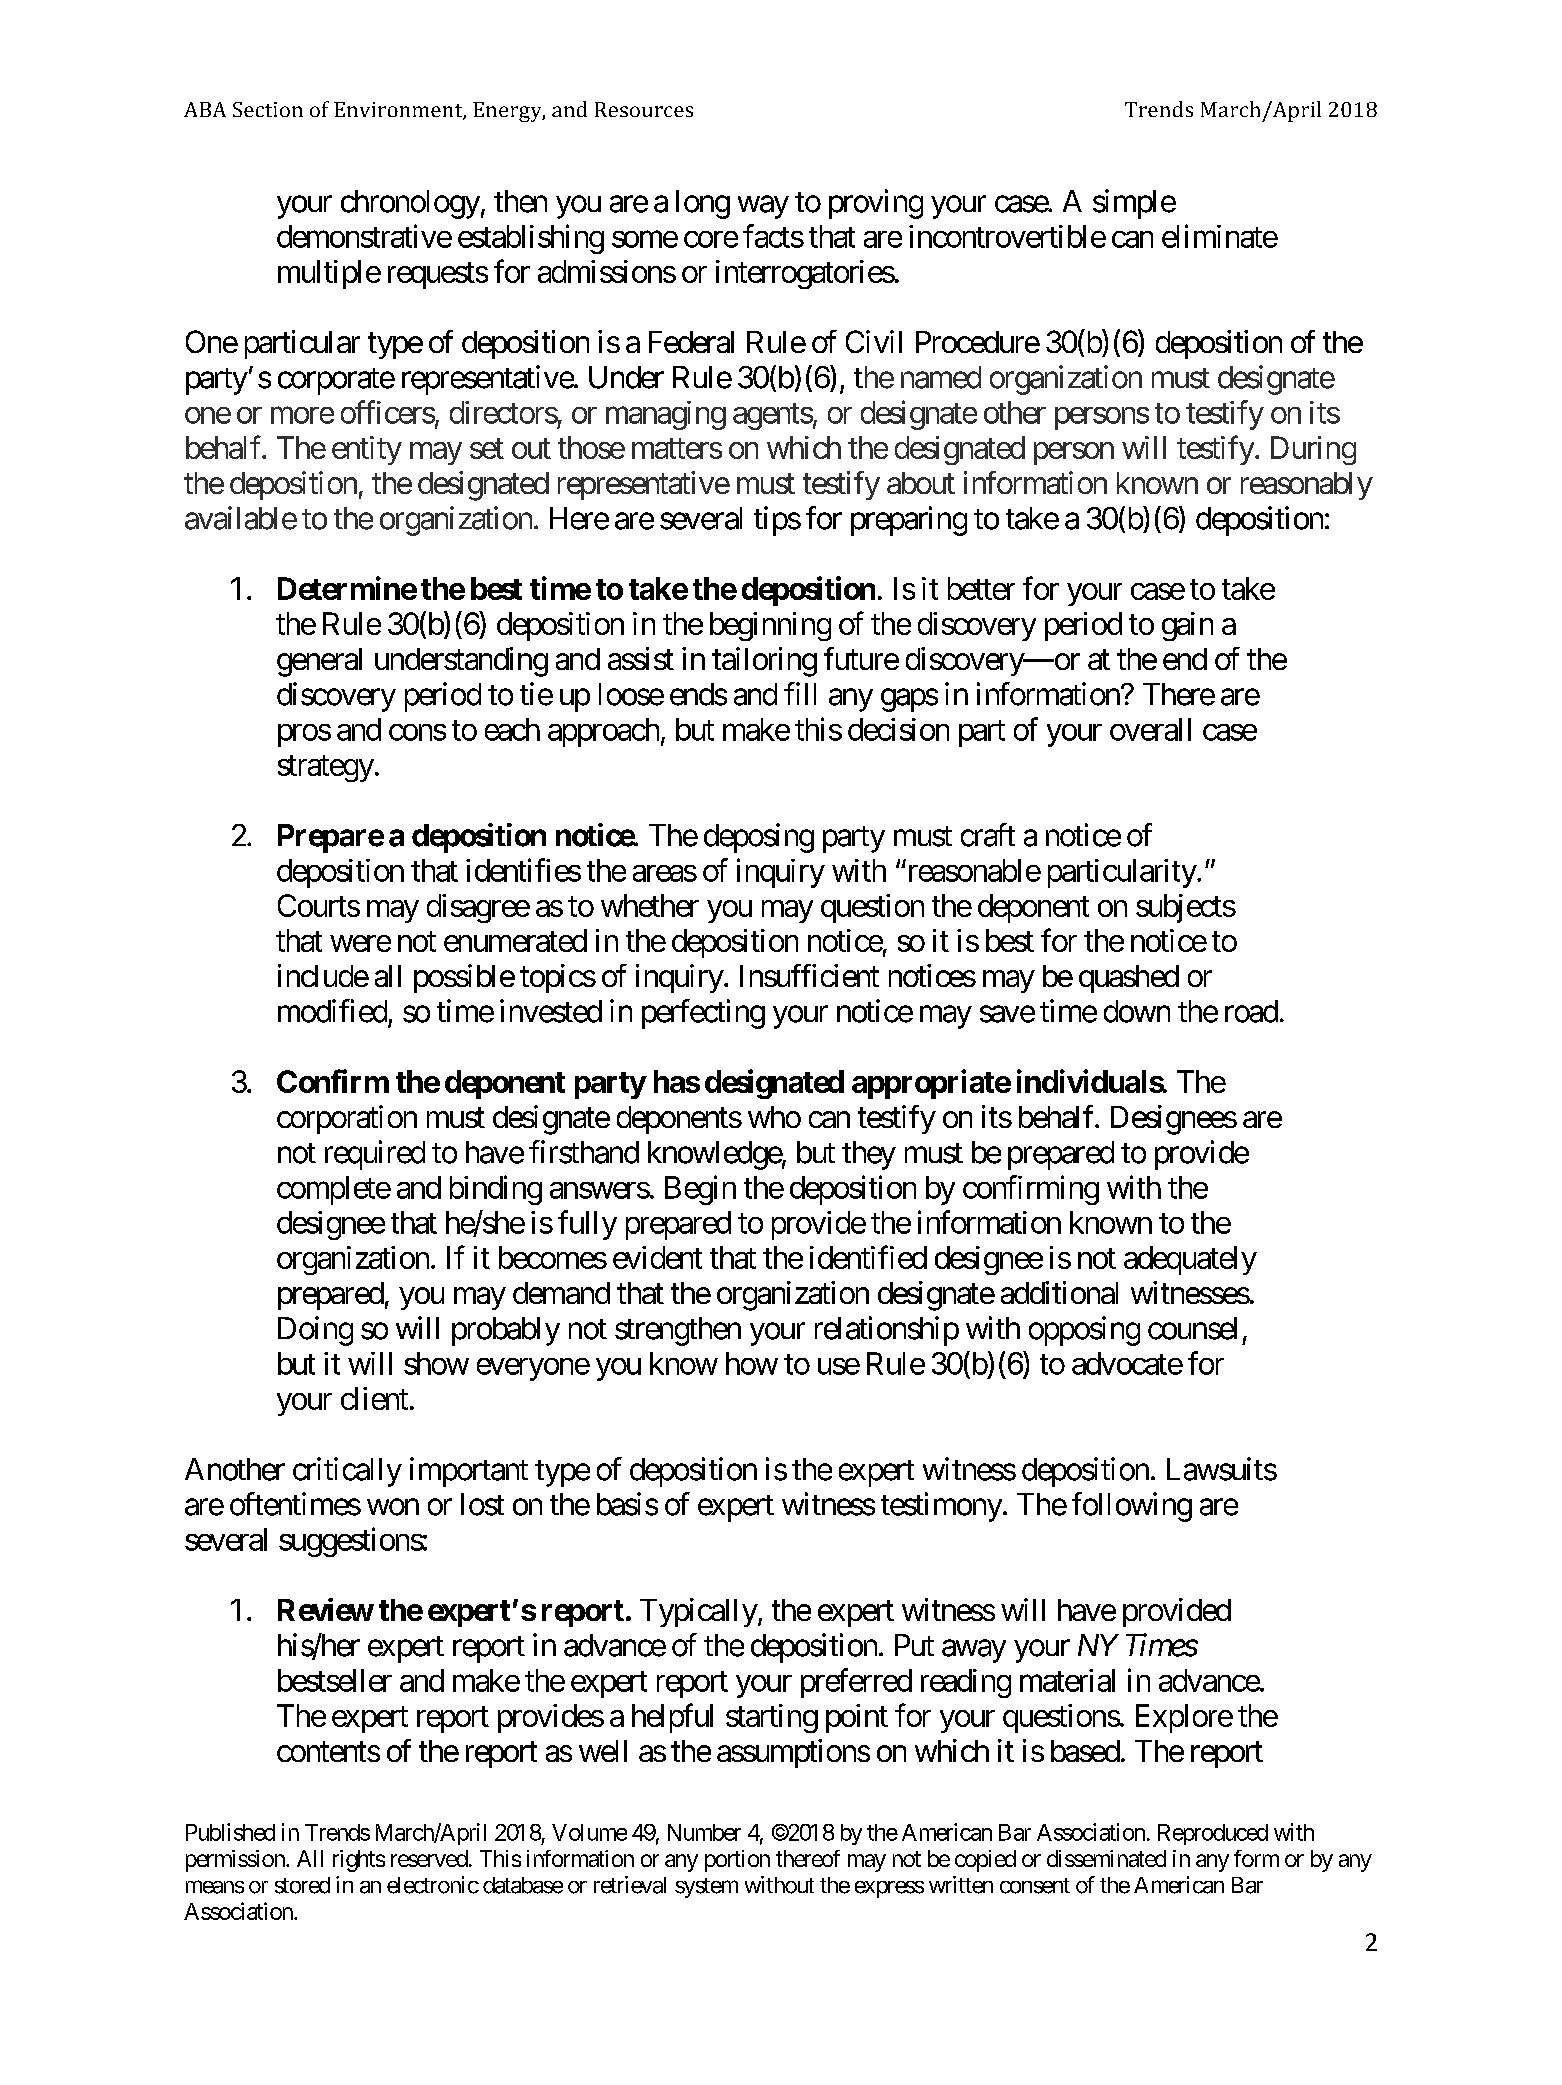 The image size is (1562, 2085). I want to click on During, so click(1313, 450).
